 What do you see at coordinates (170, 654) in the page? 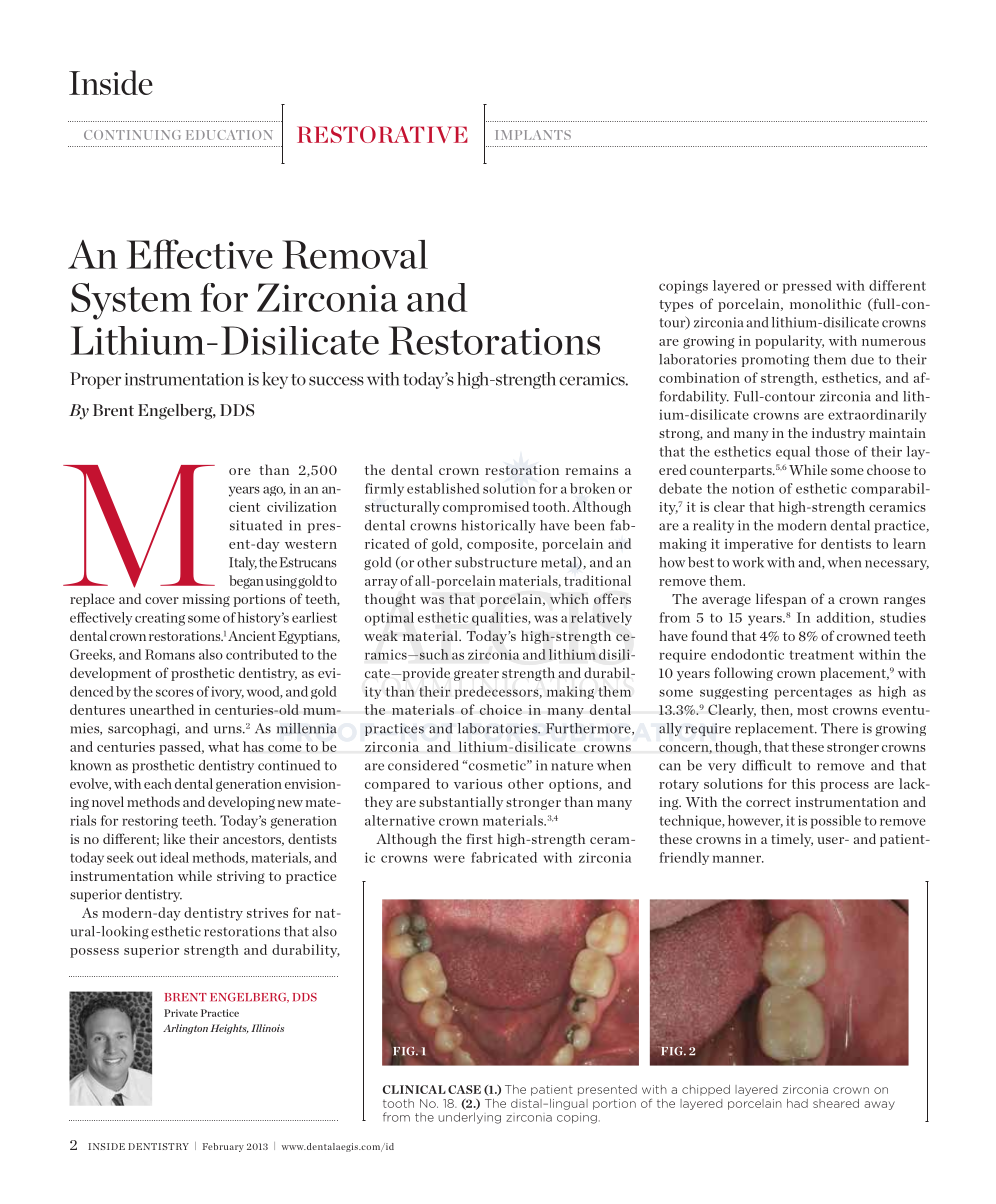
I see `Romans` at bounding box center [170, 654].
